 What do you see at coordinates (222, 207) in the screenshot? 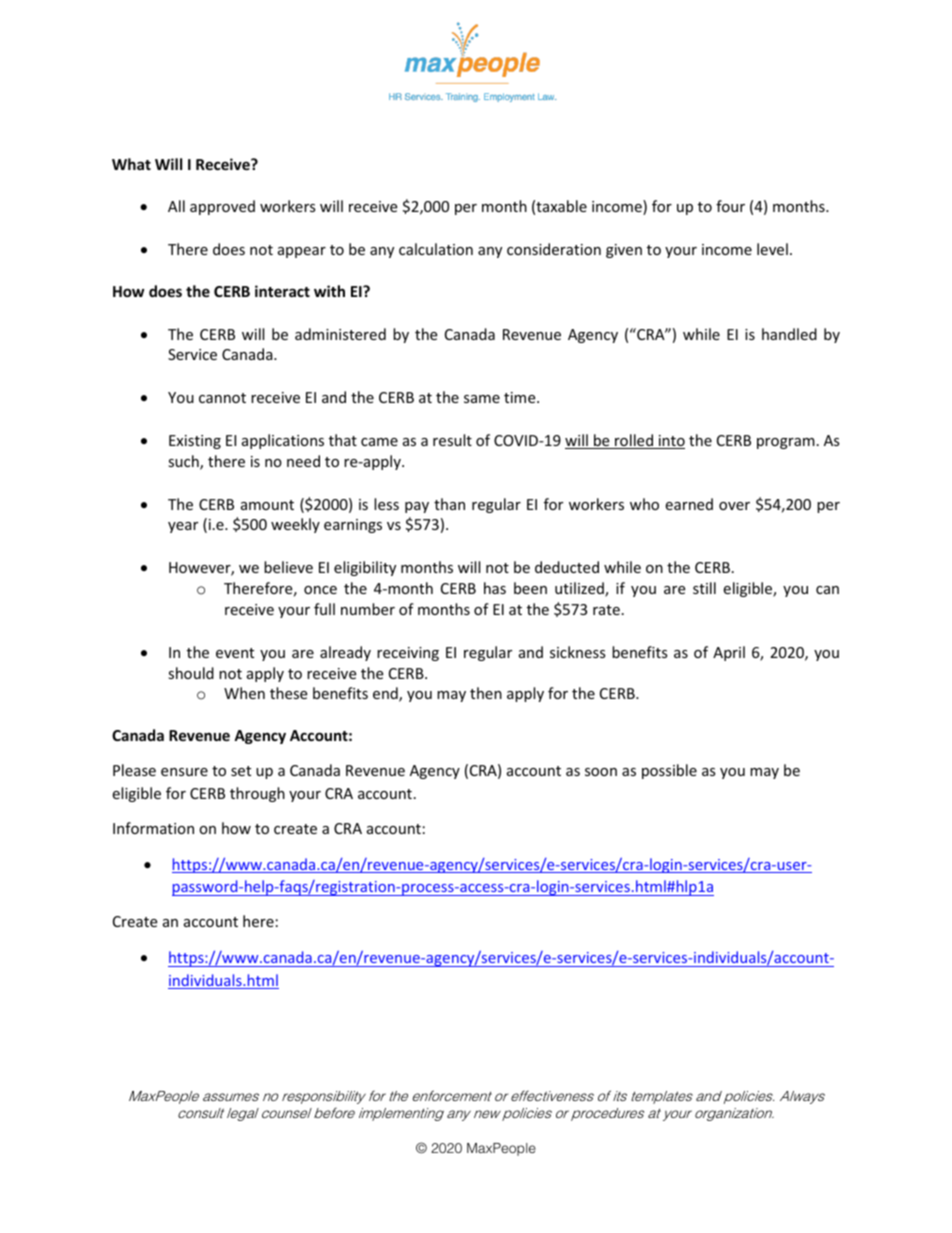
I see `approved` at bounding box center [222, 207].
